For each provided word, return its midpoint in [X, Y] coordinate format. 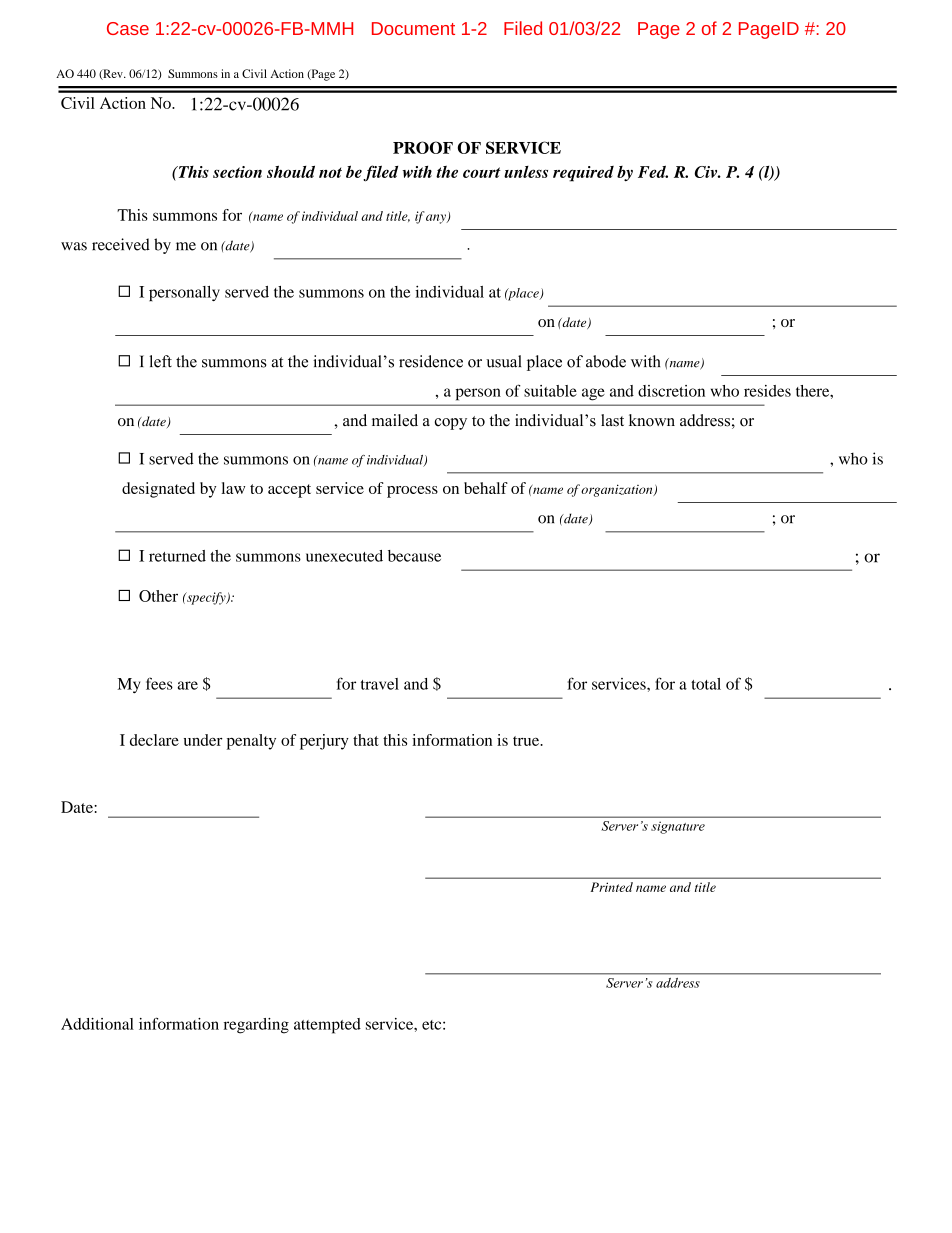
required [583, 174]
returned [177, 556]
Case [128, 28]
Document [413, 28]
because [414, 556]
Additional [97, 1024]
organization [618, 490]
